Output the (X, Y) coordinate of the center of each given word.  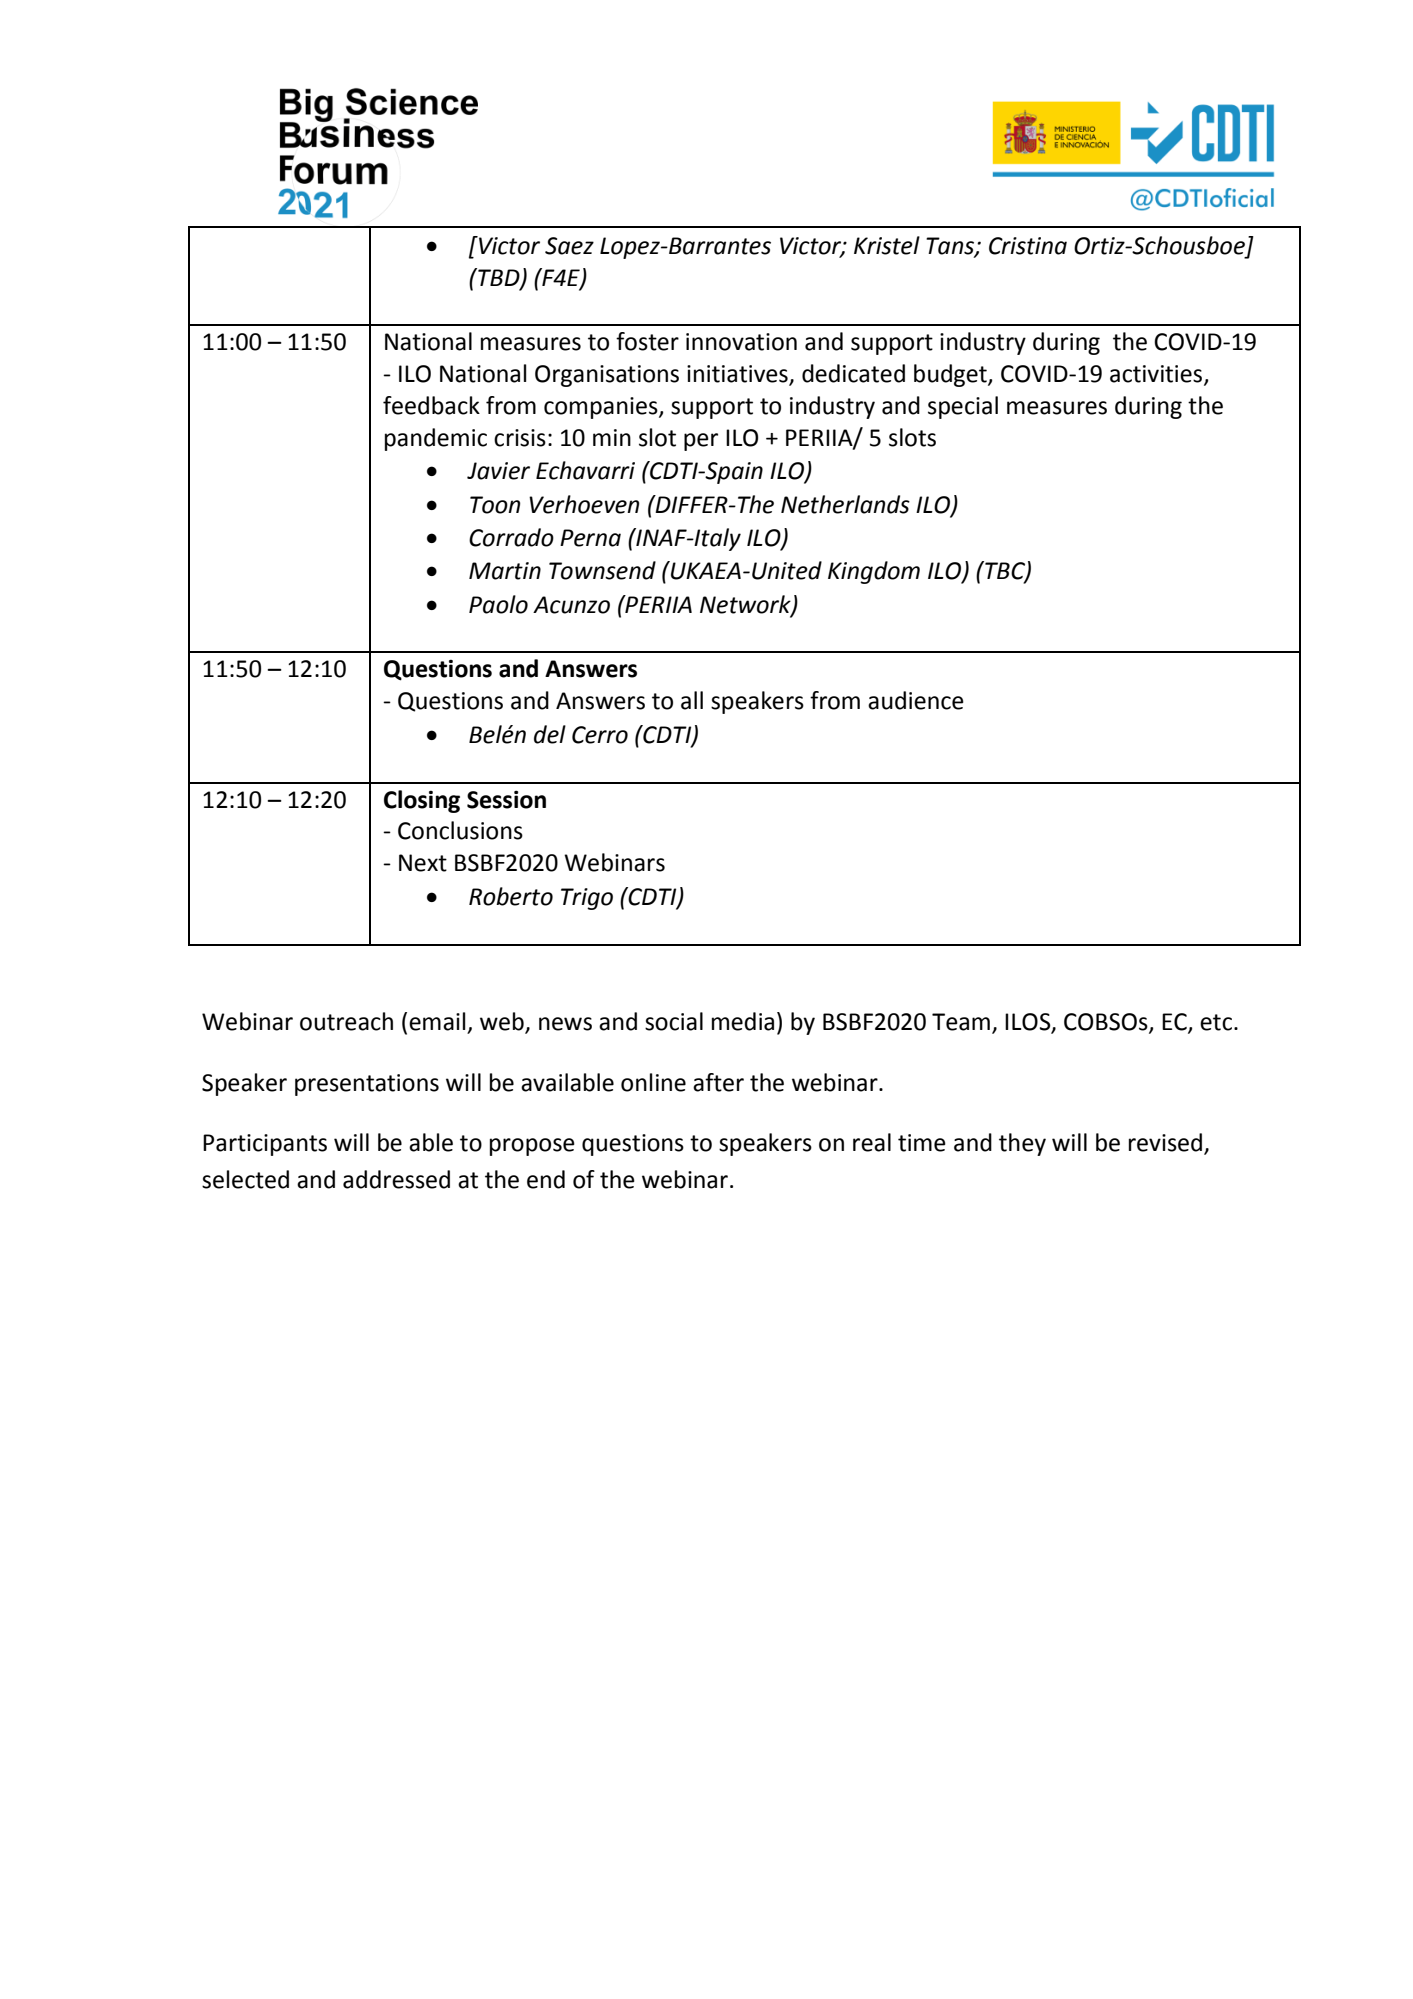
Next (423, 863)
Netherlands (845, 504)
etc (1216, 1022)
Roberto (511, 896)
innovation (741, 342)
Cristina (1028, 246)
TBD (499, 278)
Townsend (602, 570)
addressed (396, 1179)
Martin (505, 571)
